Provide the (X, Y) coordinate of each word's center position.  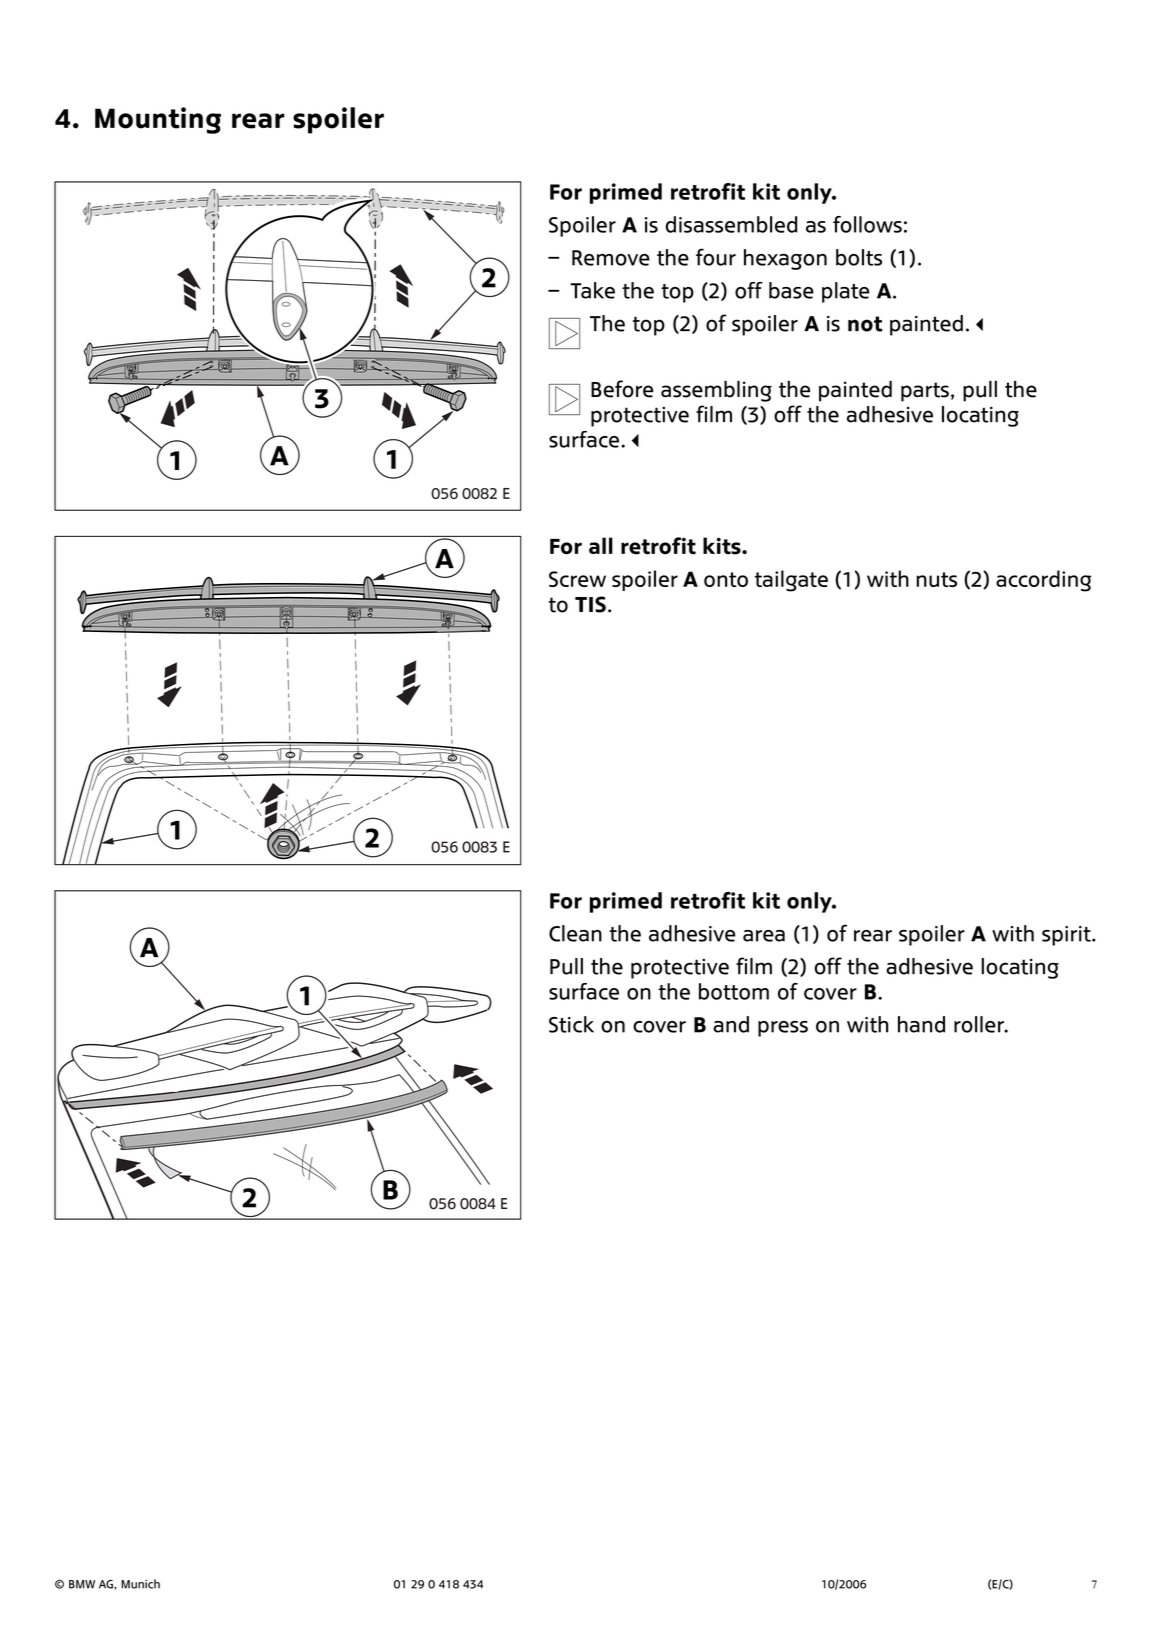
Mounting (158, 120)
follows (867, 224)
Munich (140, 1584)
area (764, 936)
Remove (611, 258)
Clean (575, 933)
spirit (1067, 936)
